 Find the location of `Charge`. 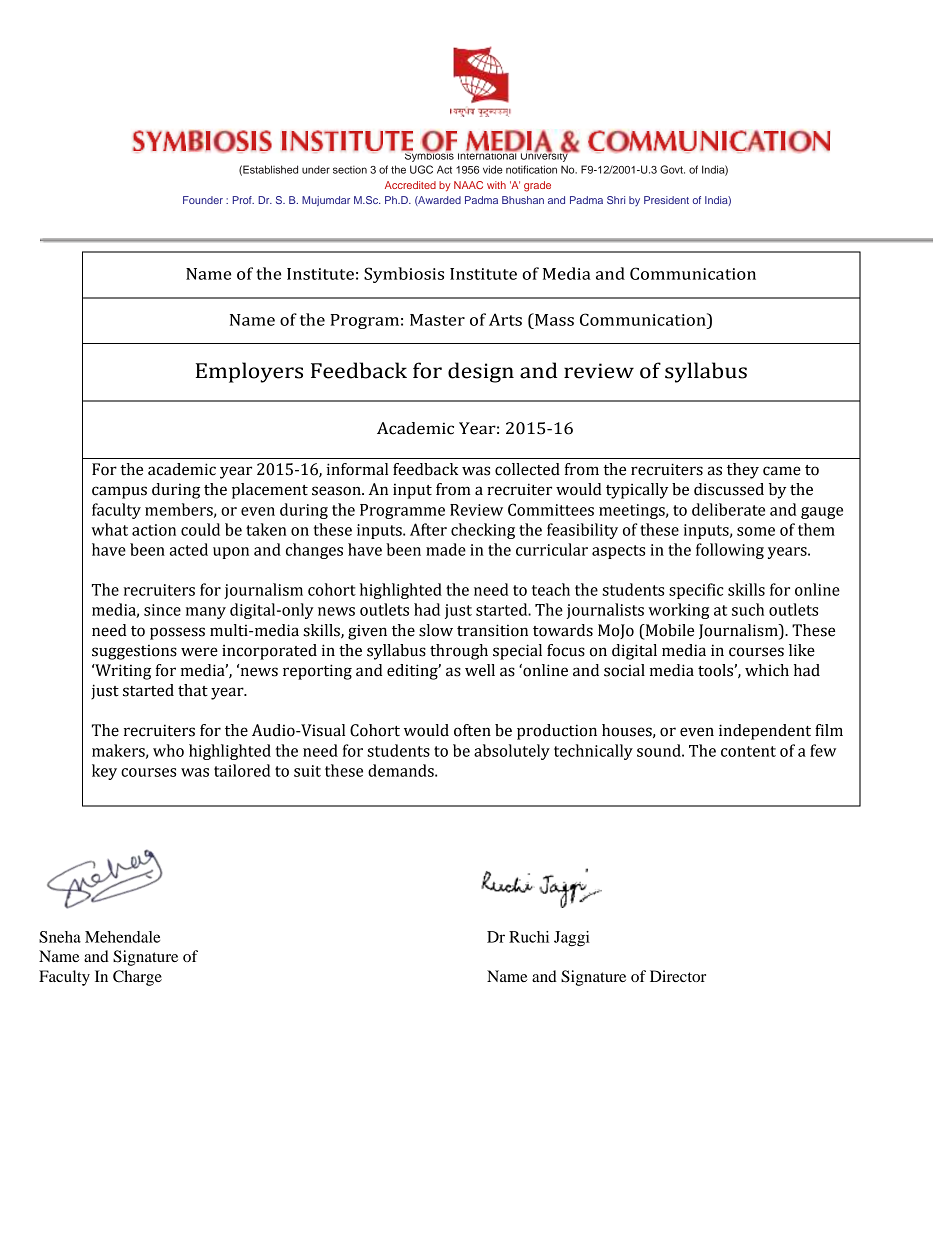

Charge is located at coordinates (137, 978).
